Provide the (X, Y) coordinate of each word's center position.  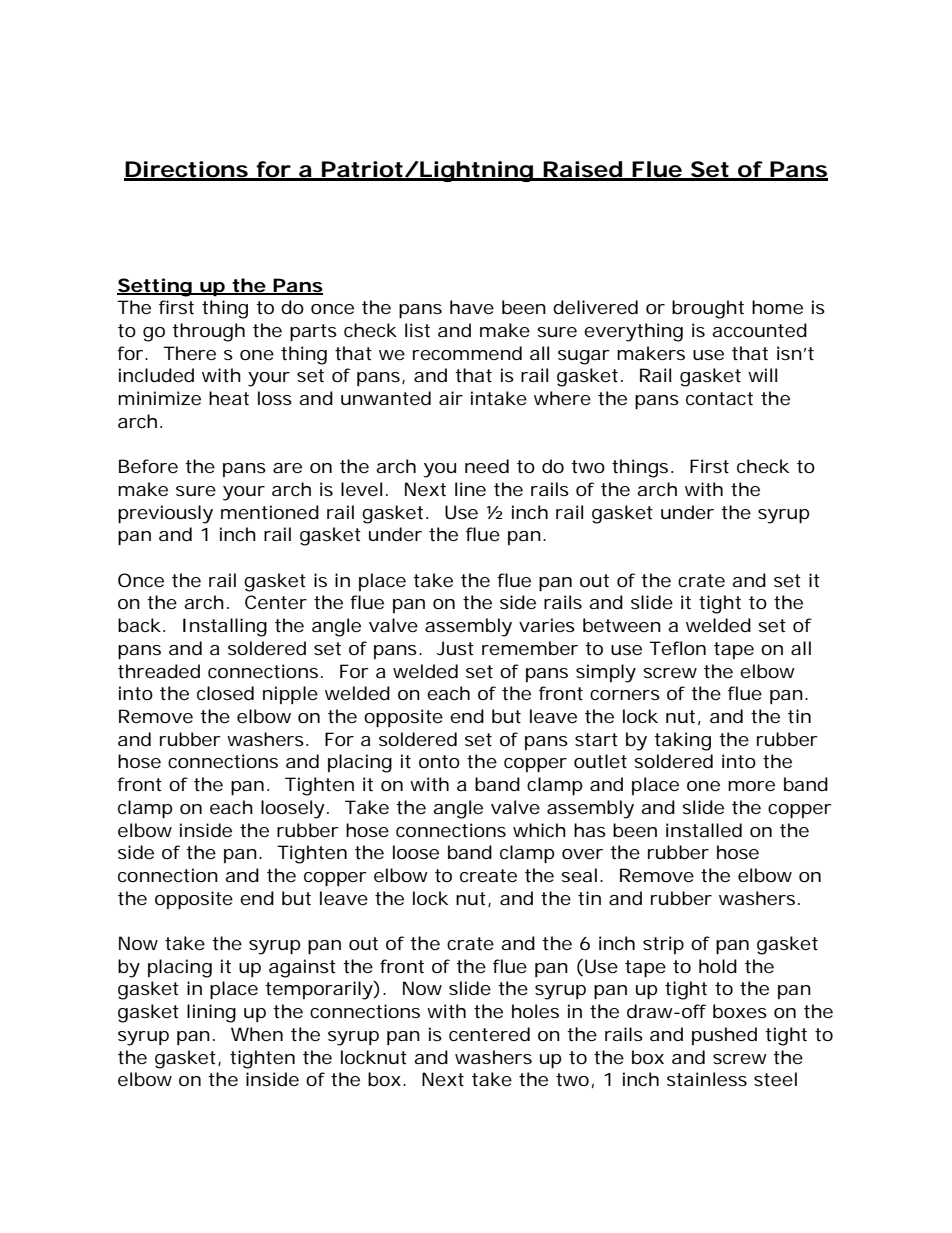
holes (535, 1011)
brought (708, 309)
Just (455, 648)
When (257, 1034)
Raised (582, 170)
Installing (225, 627)
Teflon (677, 648)
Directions (187, 170)
